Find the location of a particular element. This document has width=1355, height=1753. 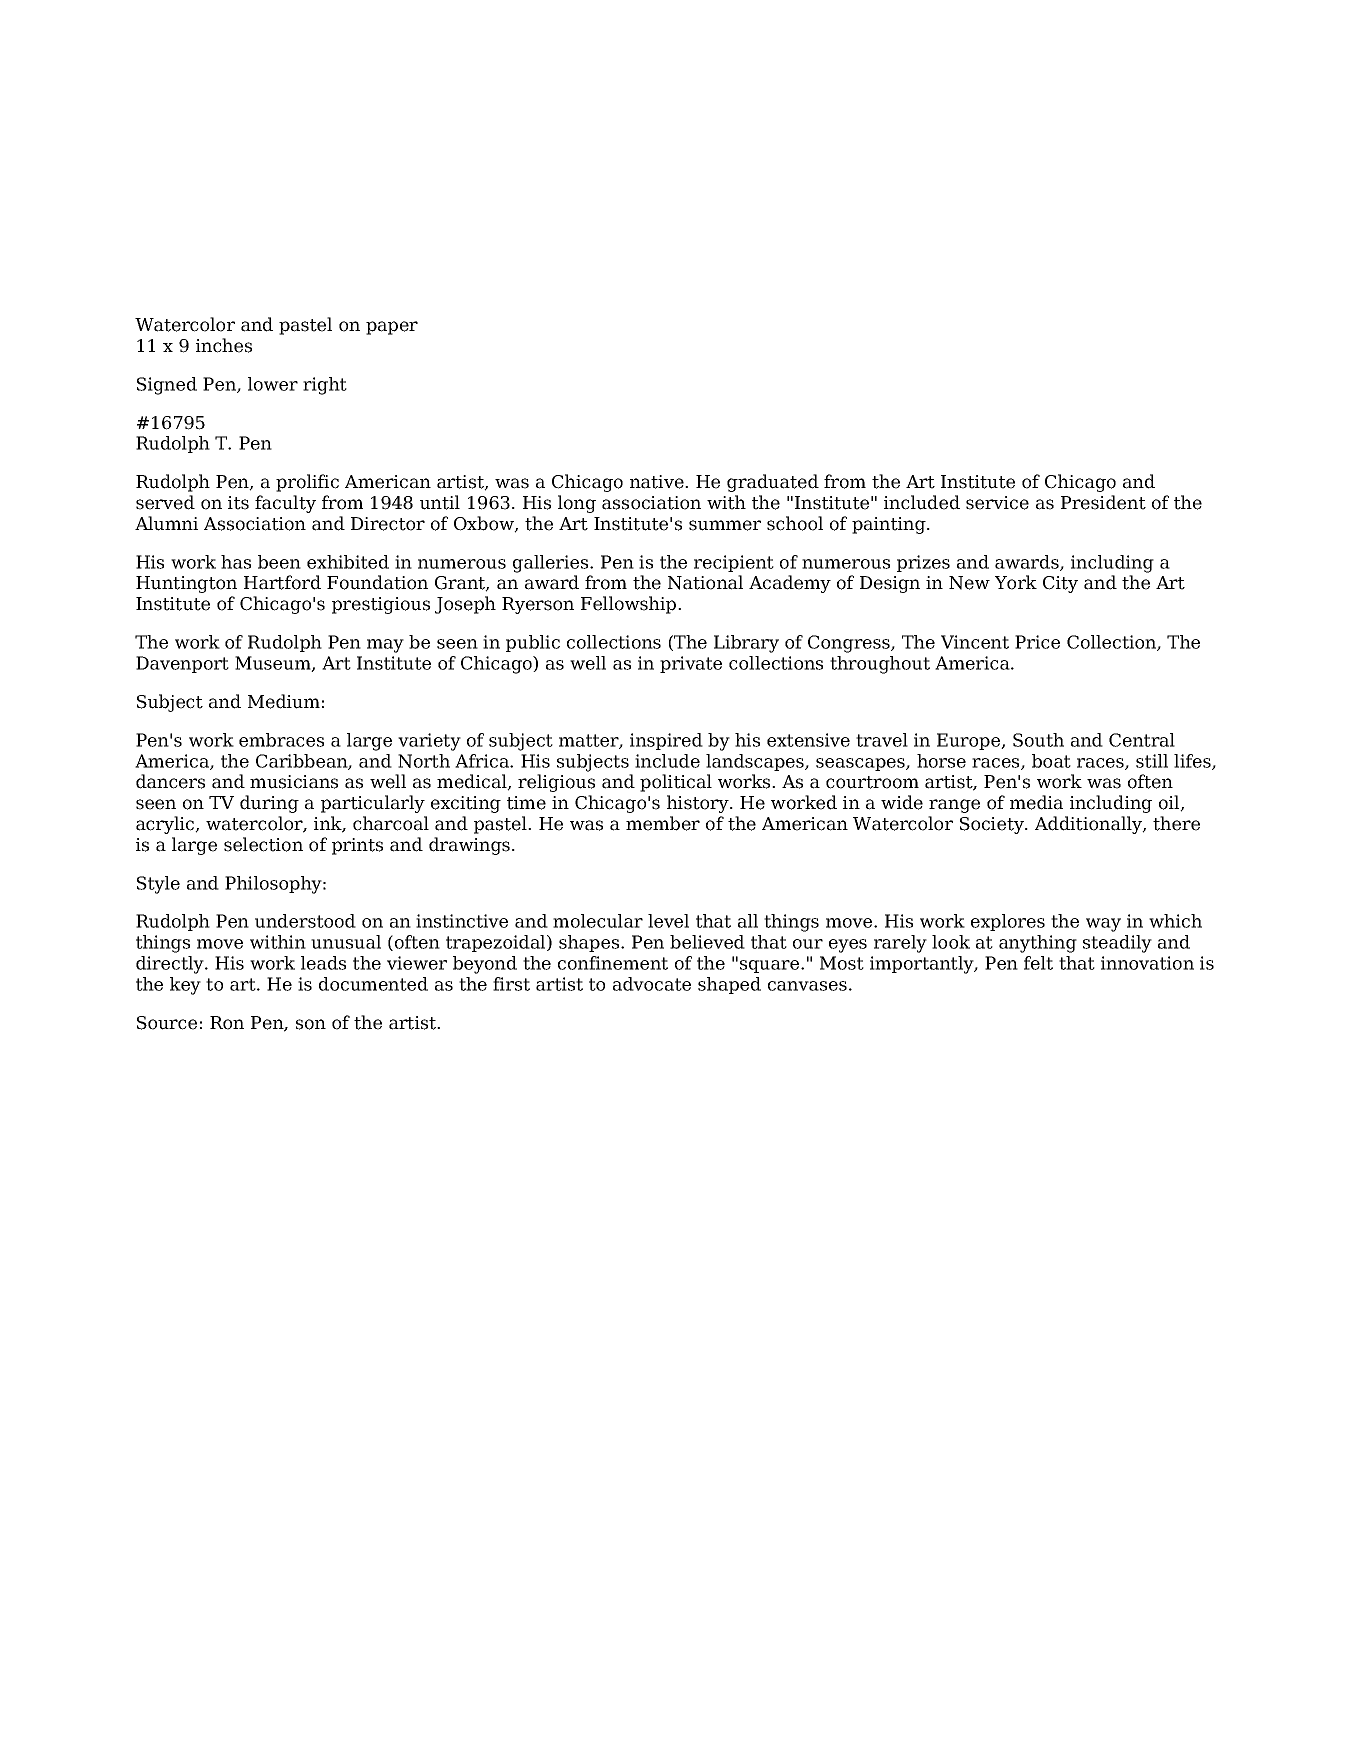

advocate is located at coordinates (652, 984).
